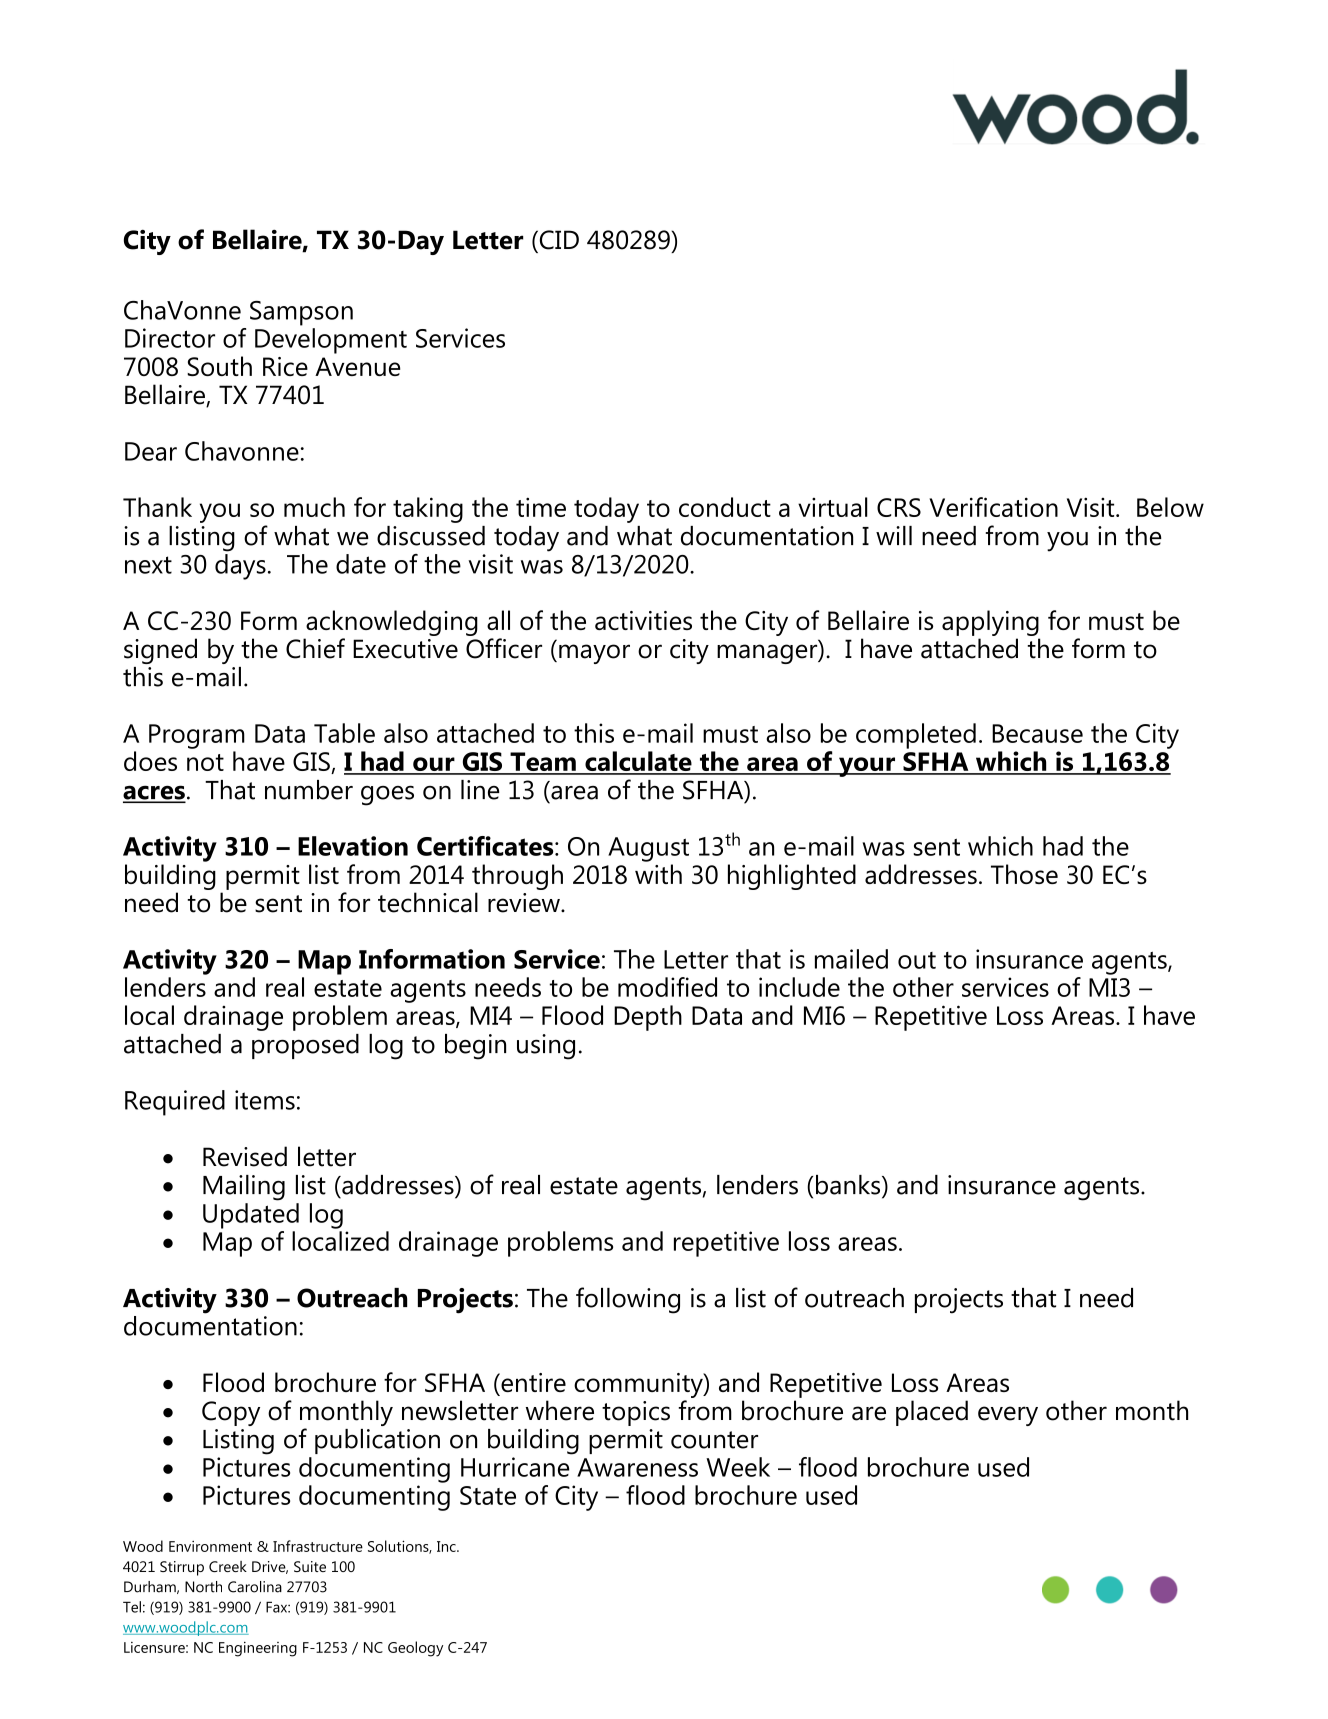  I want to click on CID, so click(558, 240).
